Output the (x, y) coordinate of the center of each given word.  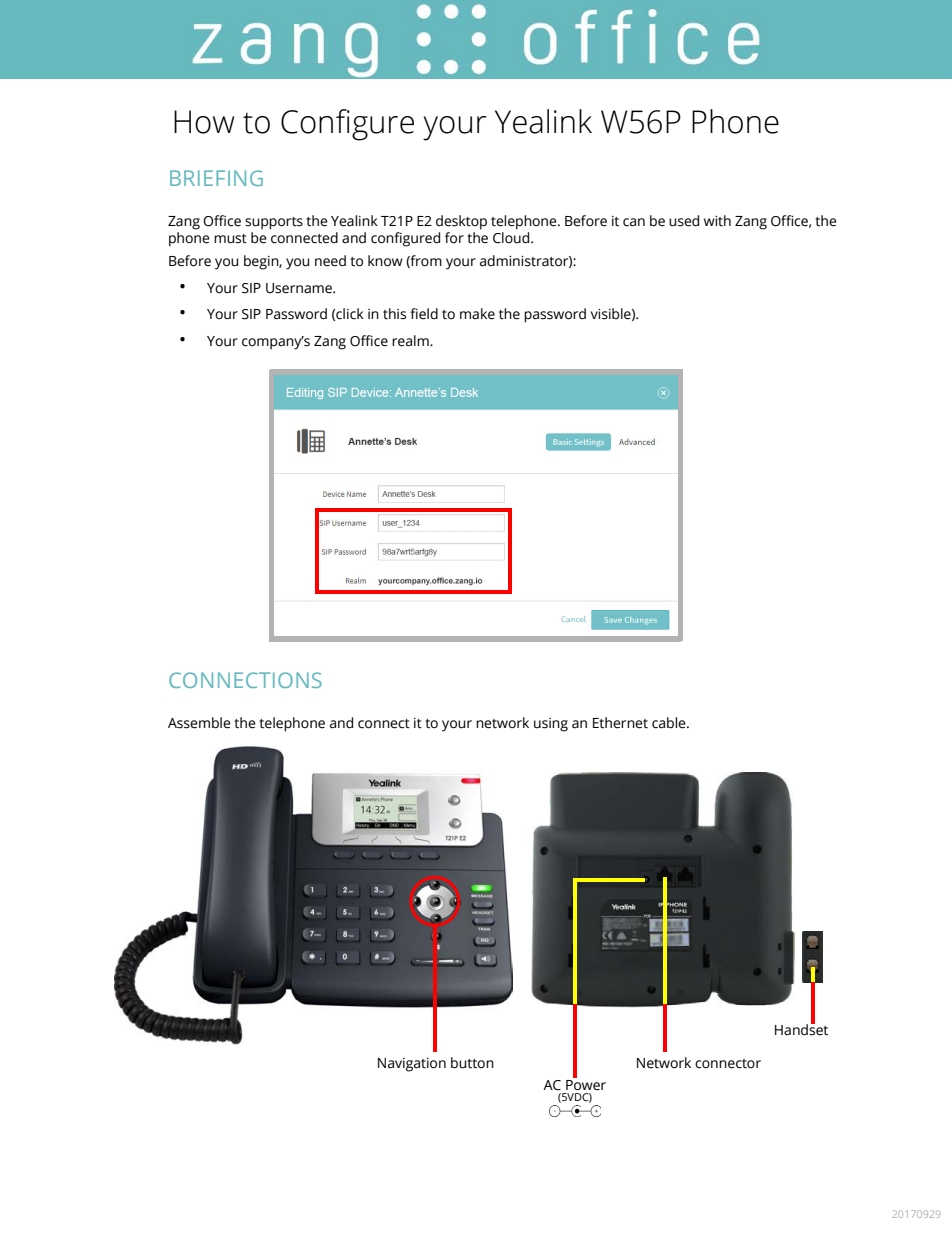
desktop (461, 222)
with (717, 221)
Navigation (412, 1065)
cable (670, 723)
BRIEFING (216, 178)
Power (586, 1085)
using (551, 725)
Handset (801, 1029)
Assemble (199, 723)
